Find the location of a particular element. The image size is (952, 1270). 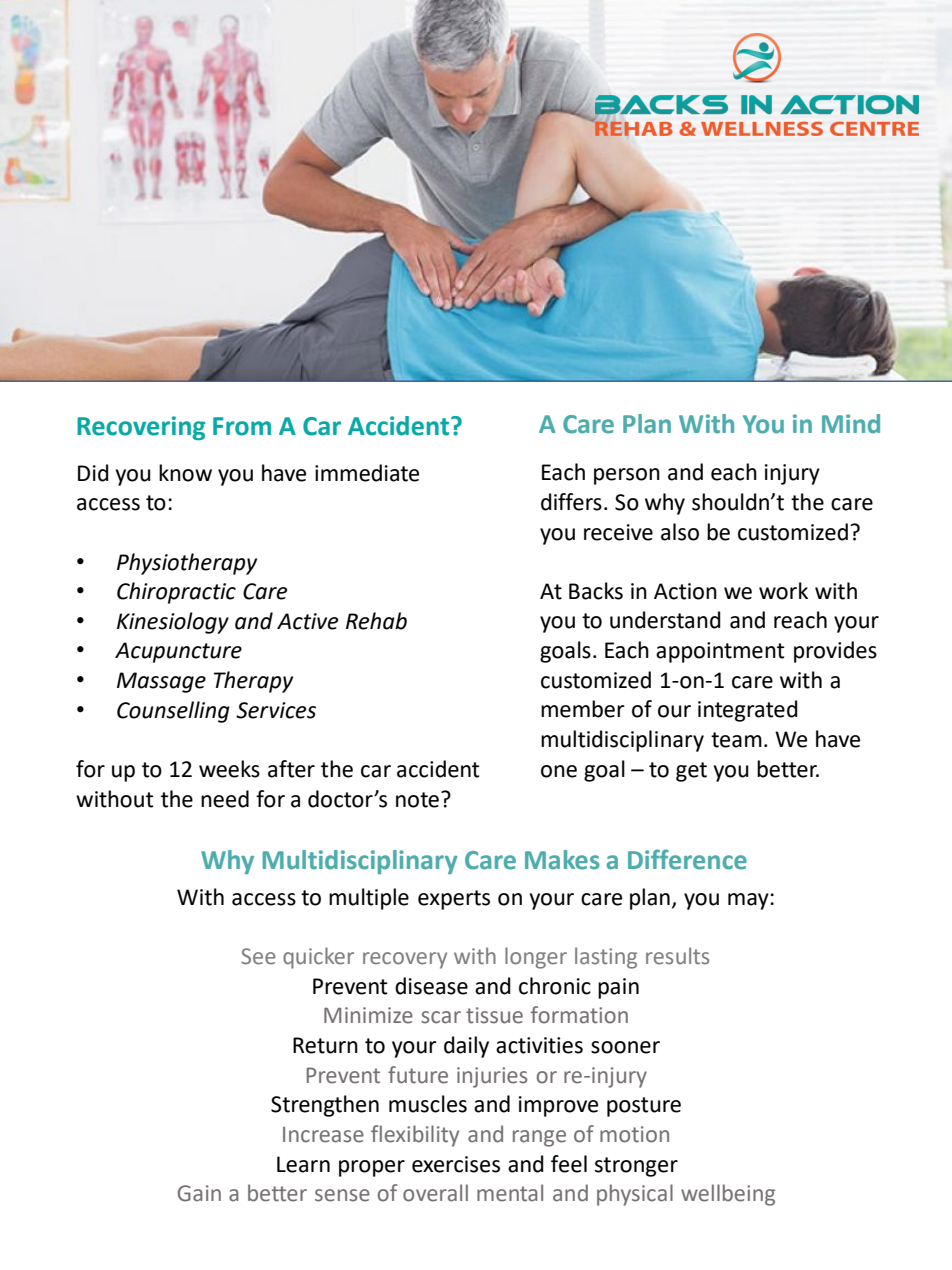

know is located at coordinates (185, 473).
